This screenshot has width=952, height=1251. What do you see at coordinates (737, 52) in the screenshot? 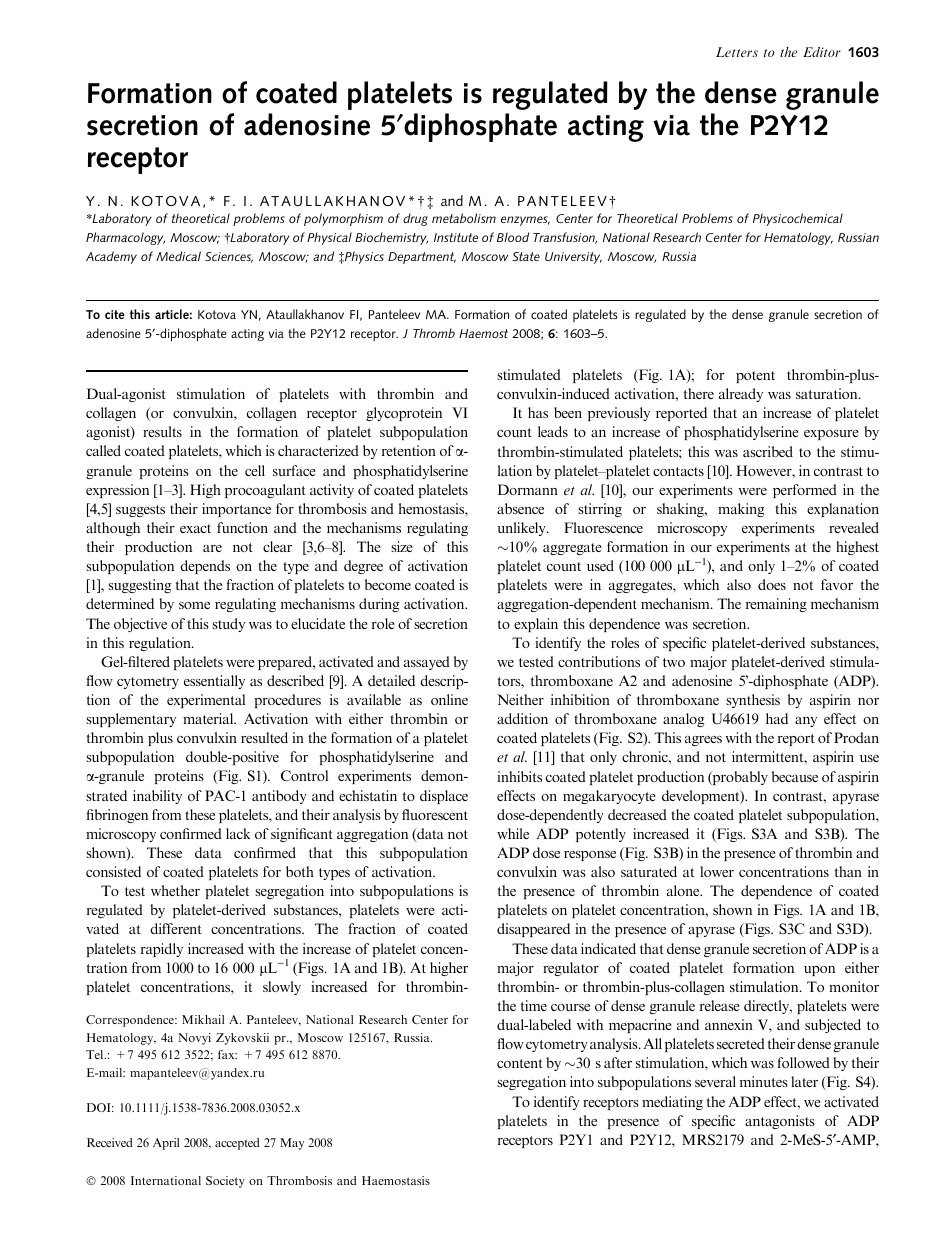
I see `Letters` at bounding box center [737, 52].
